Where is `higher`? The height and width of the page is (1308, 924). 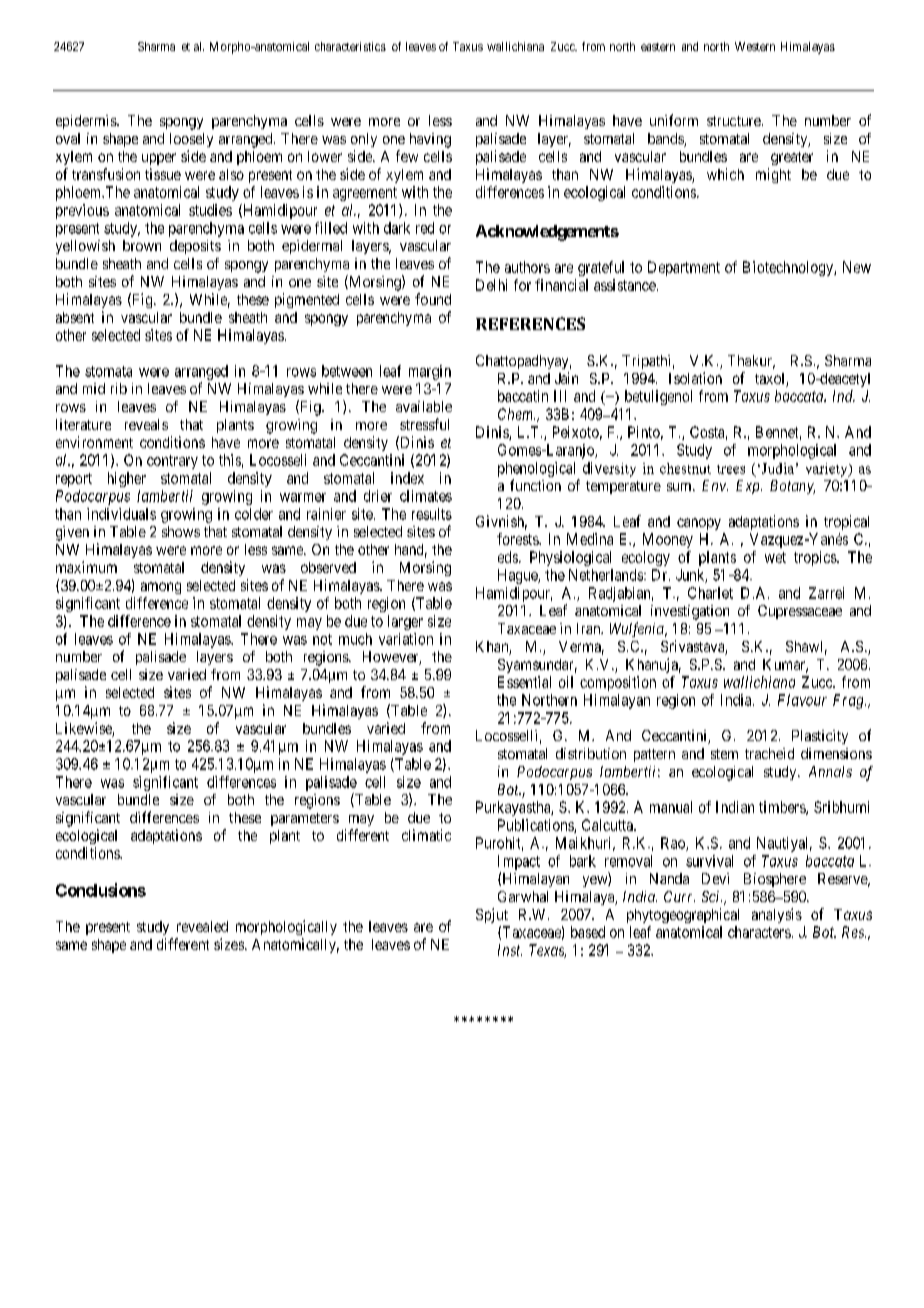 higher is located at coordinates (127, 479).
